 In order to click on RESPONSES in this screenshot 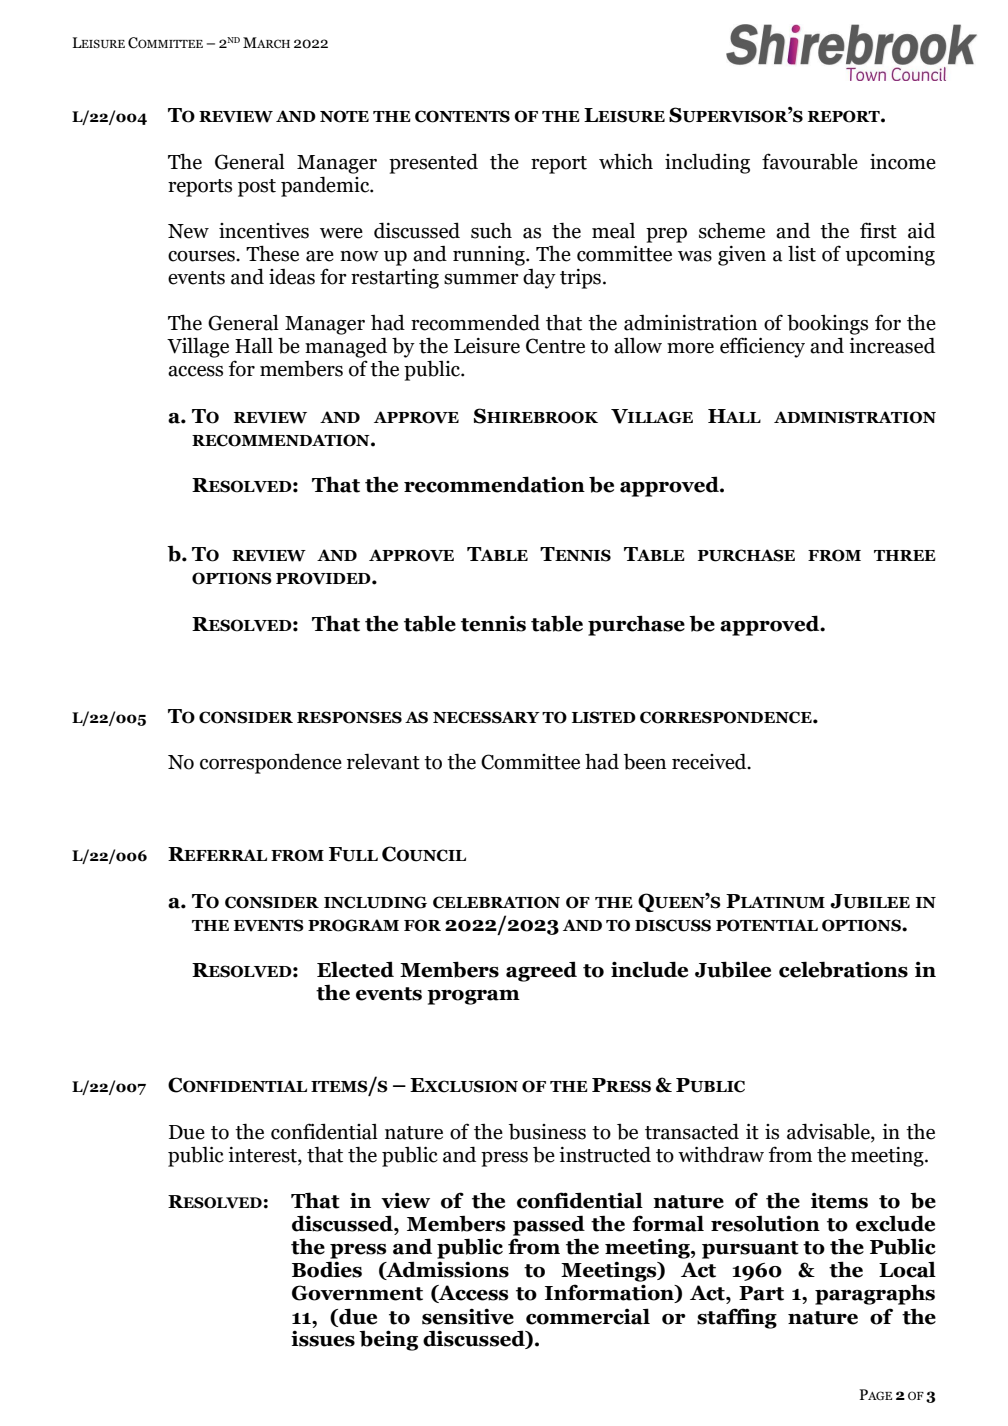, I will do `click(349, 717)`.
